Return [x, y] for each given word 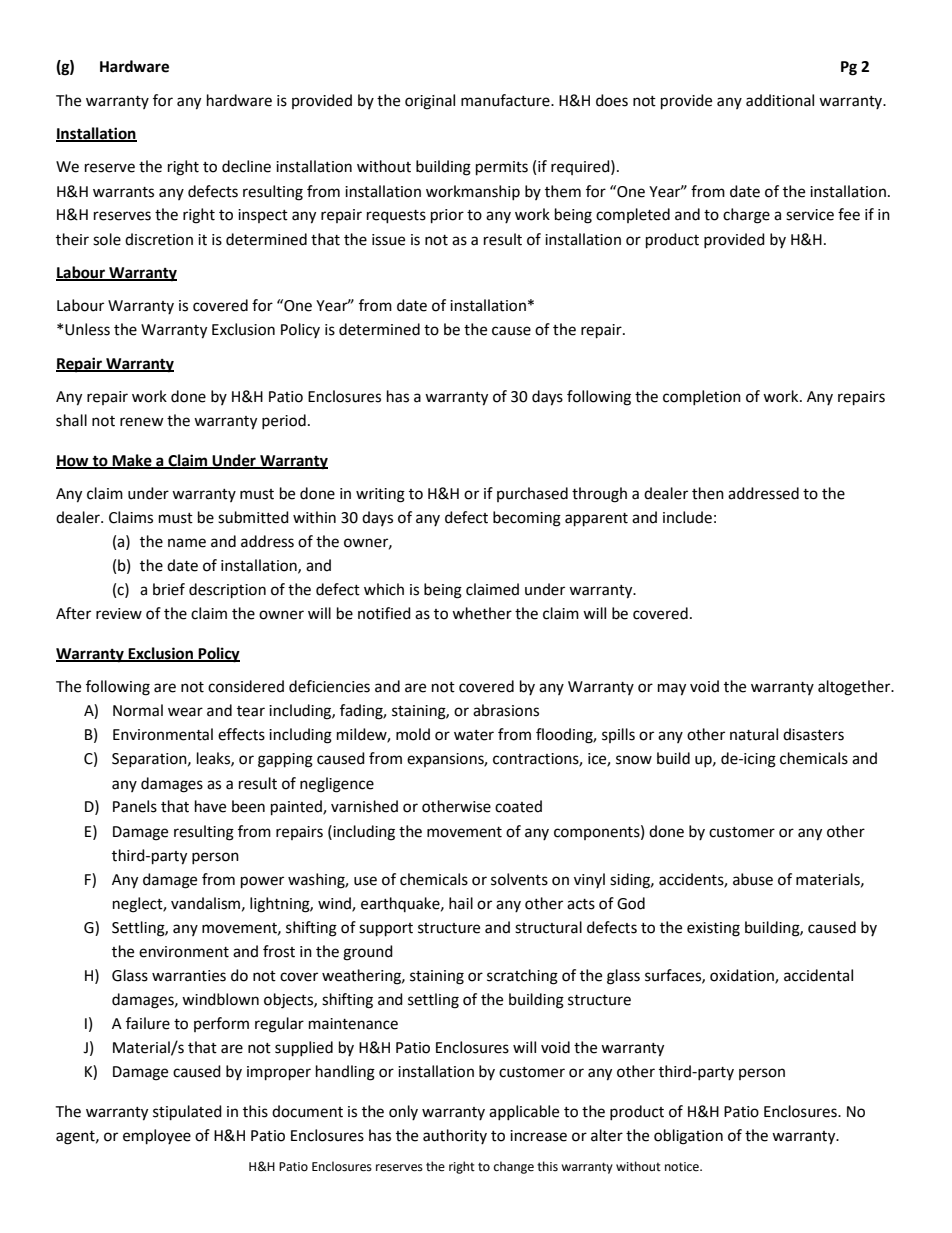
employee [157, 1137]
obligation [688, 1137]
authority [455, 1136]
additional [780, 100]
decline [246, 166]
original [430, 102]
